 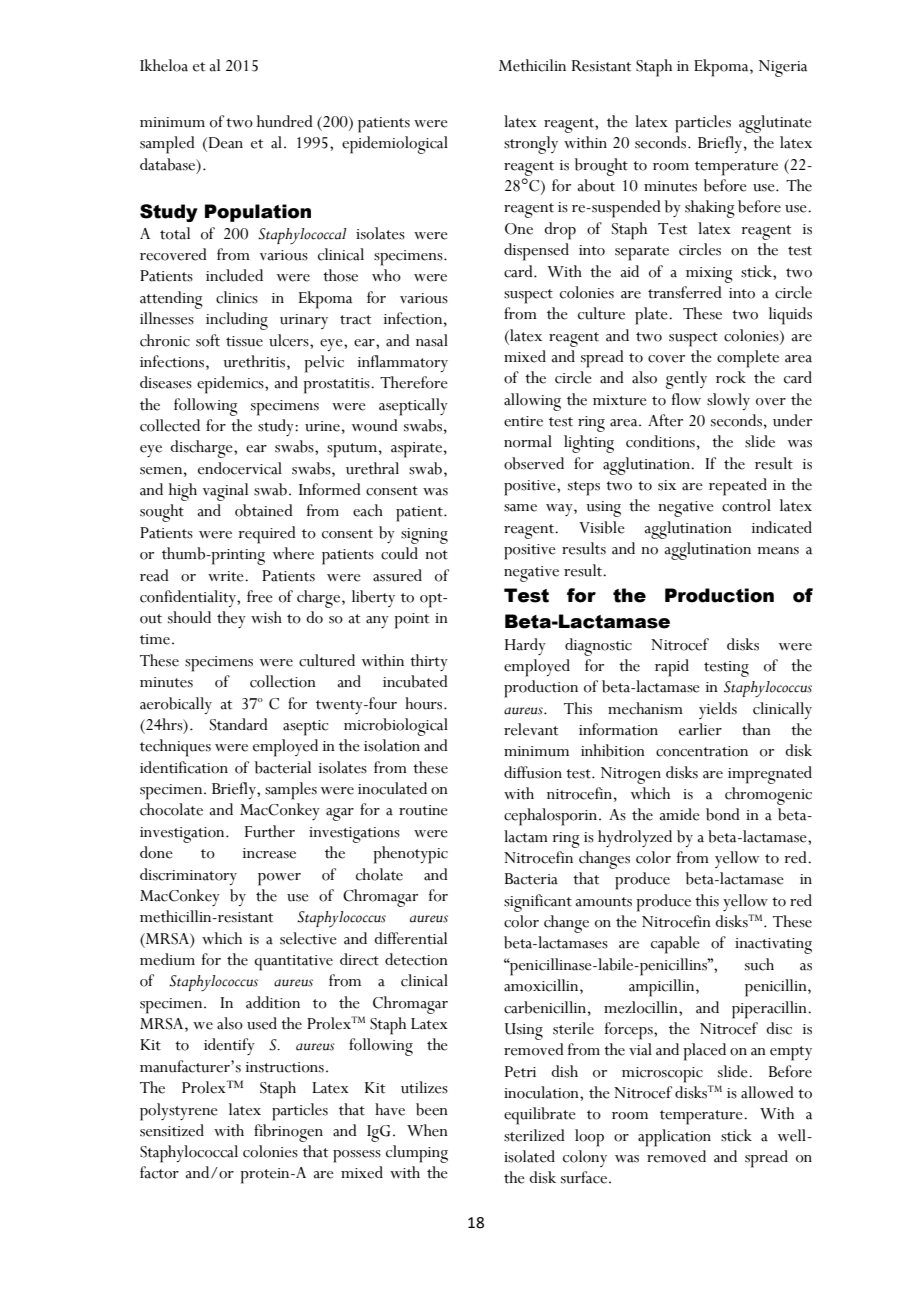 What do you see at coordinates (538, 903) in the screenshot?
I see `significant` at bounding box center [538, 903].
